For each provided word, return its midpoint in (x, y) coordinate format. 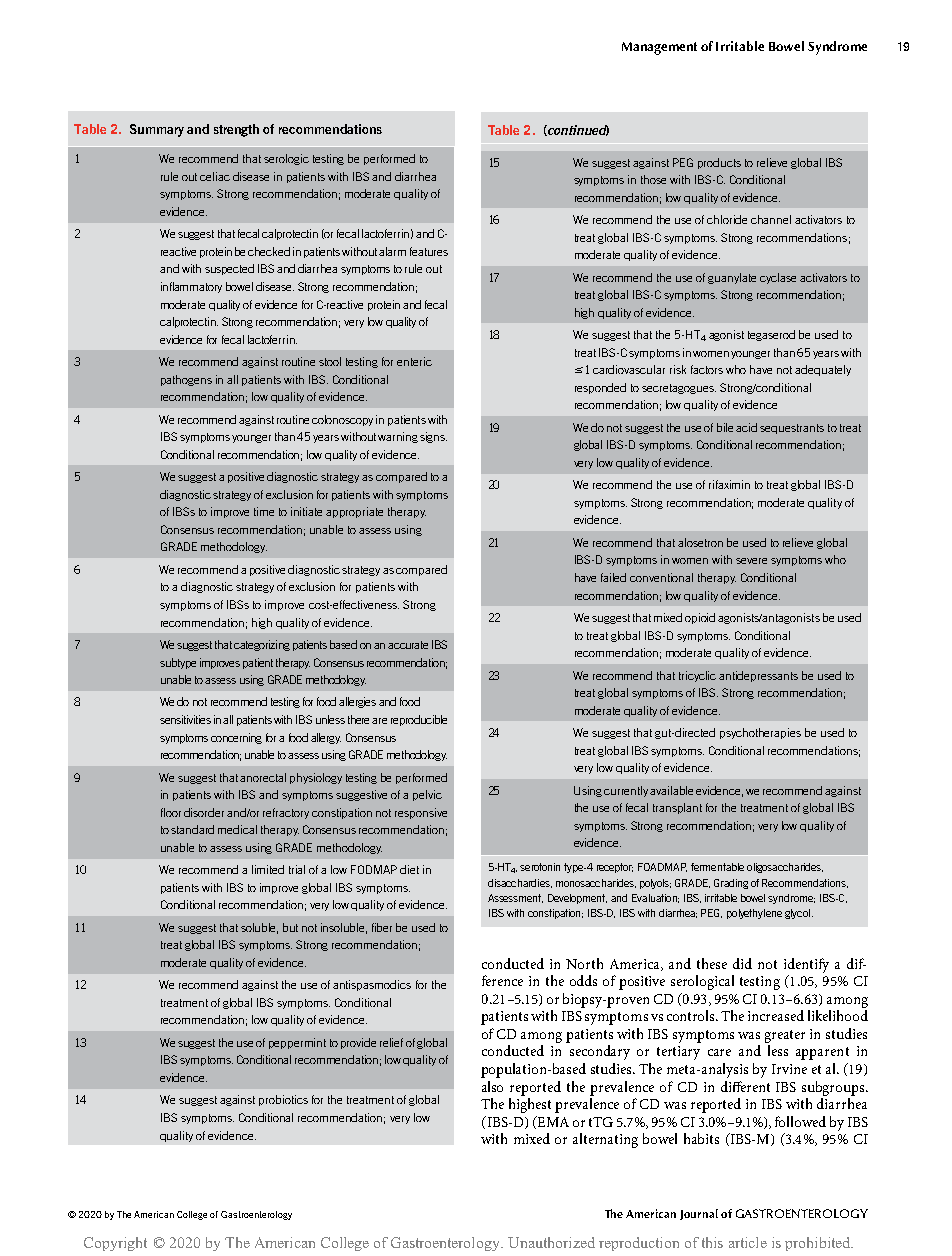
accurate (408, 645)
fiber (382, 927)
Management (659, 48)
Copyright (115, 1244)
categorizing (262, 645)
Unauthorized (551, 1242)
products (719, 163)
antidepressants (758, 676)
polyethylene (754, 914)
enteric (414, 361)
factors (707, 369)
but (290, 927)
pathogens (186, 380)
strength (236, 130)
